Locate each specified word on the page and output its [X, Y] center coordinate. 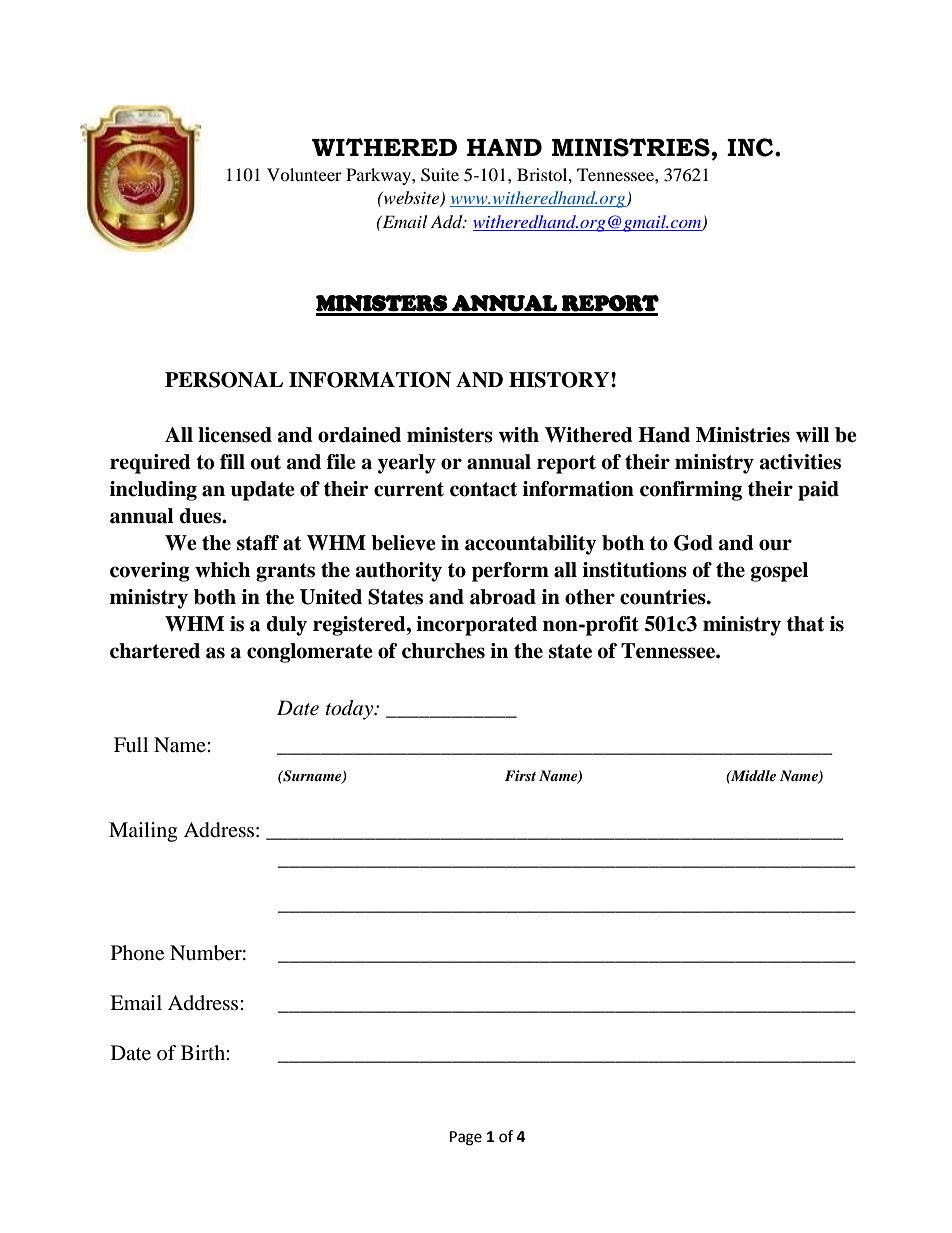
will [812, 434]
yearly [407, 464]
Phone [137, 953]
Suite [440, 175]
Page [466, 1138]
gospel [779, 572]
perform [510, 572]
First [520, 775]
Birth [204, 1052]
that [805, 624]
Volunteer [304, 174]
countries [664, 597]
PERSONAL [224, 380]
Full [131, 744]
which [222, 570]
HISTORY [559, 380]
